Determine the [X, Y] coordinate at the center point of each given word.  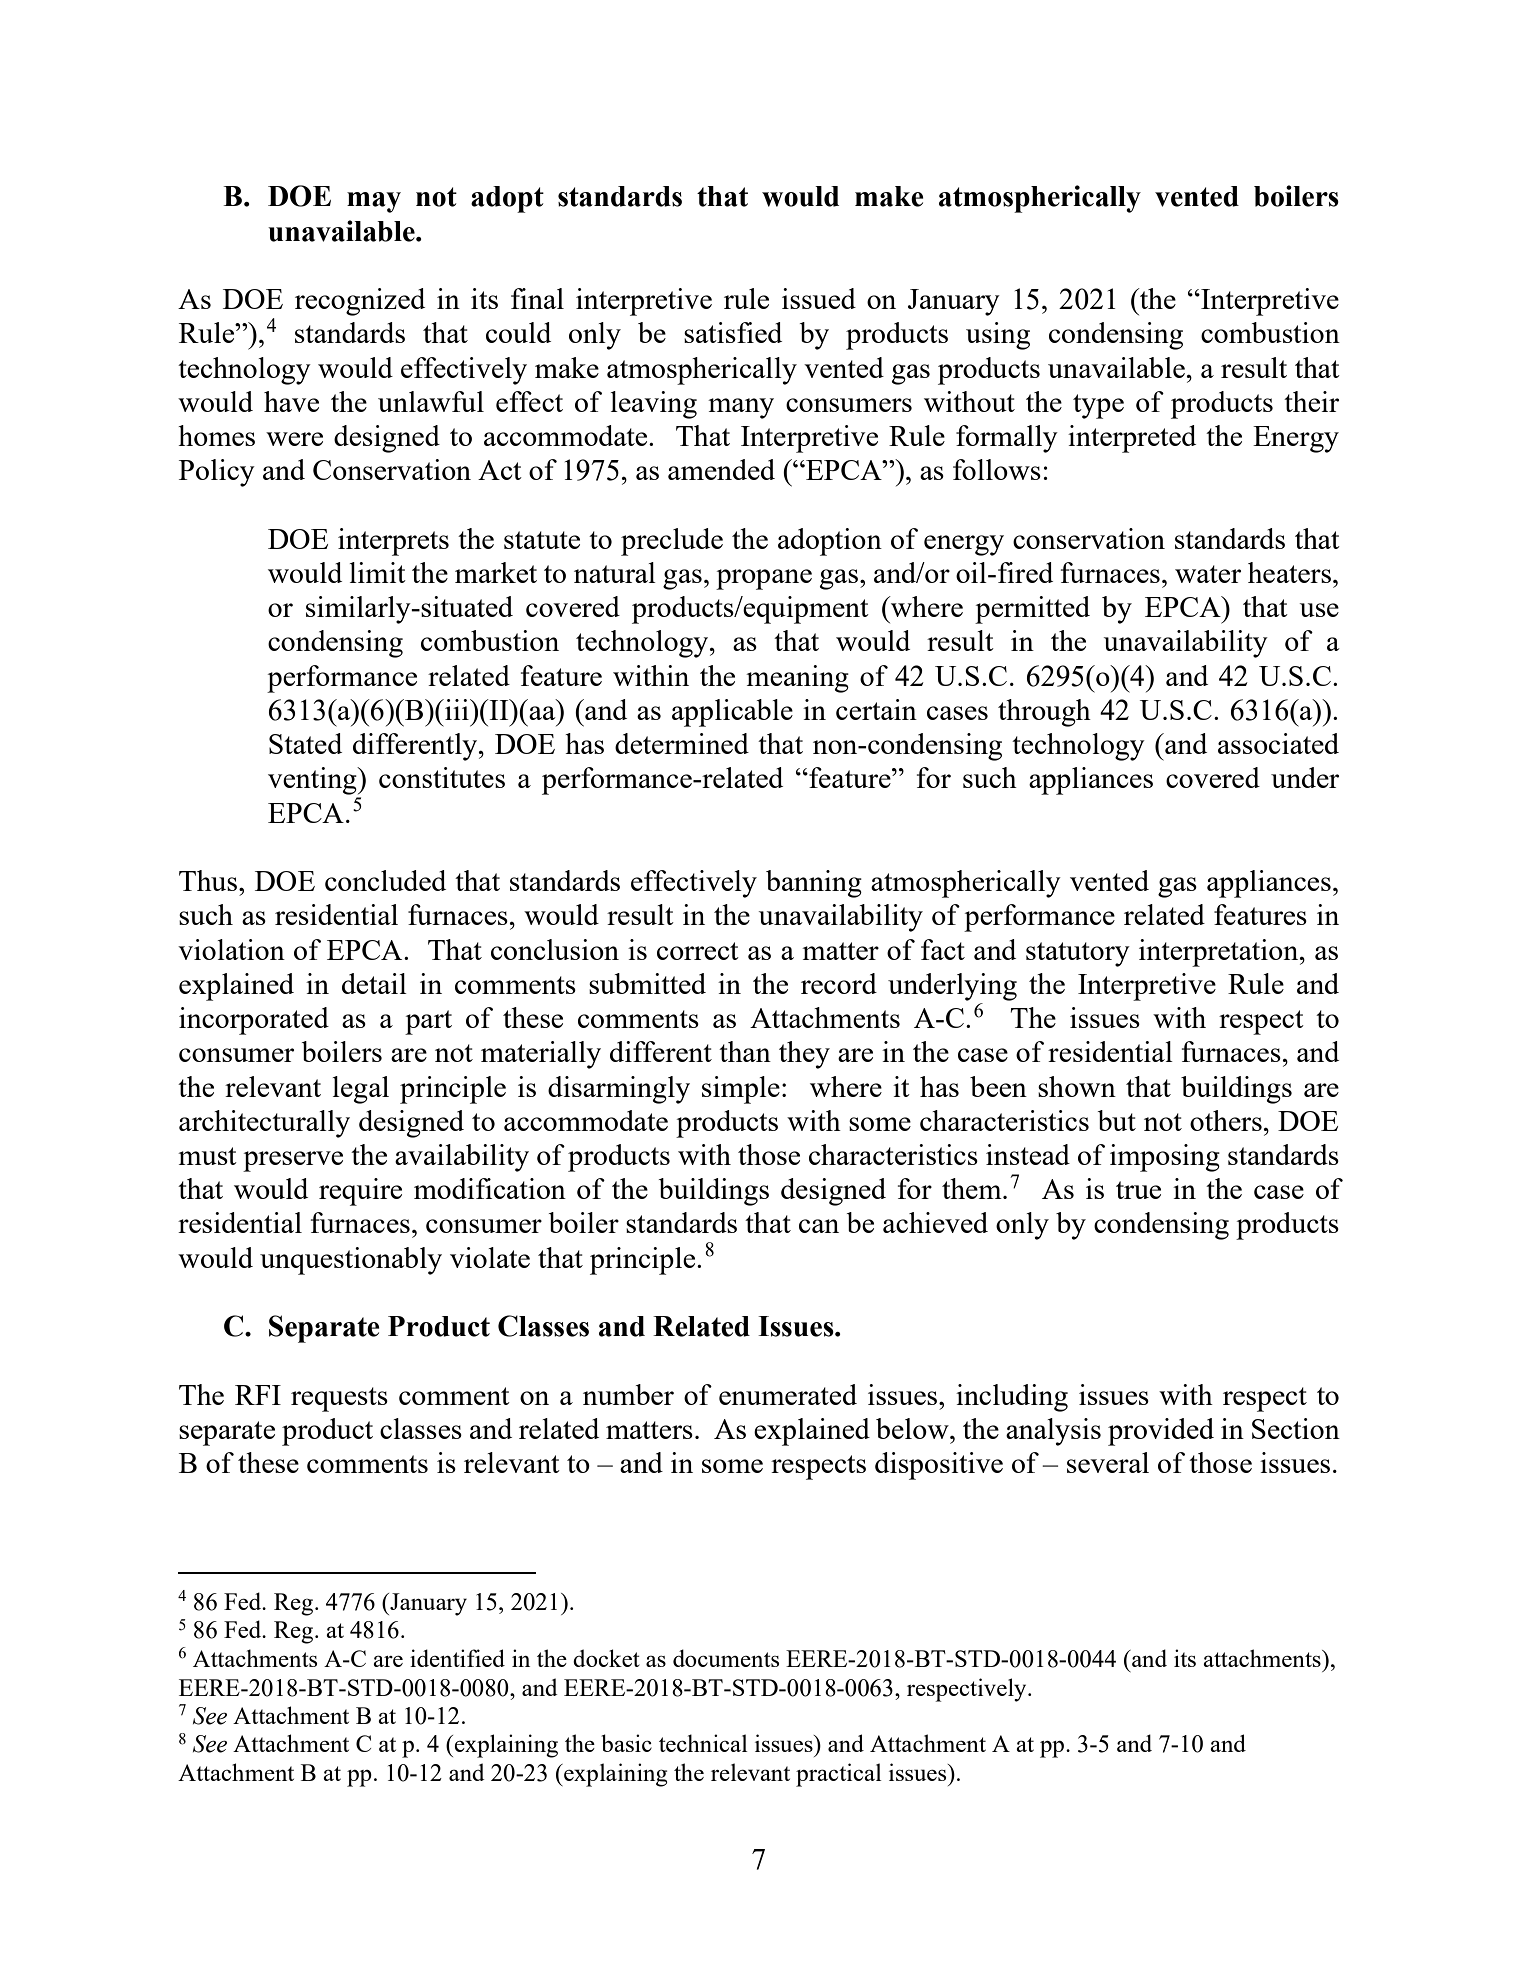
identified [457, 1658]
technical [703, 1743]
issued [819, 298]
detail [374, 983]
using [998, 336]
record [839, 983]
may [374, 202]
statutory [1078, 954]
